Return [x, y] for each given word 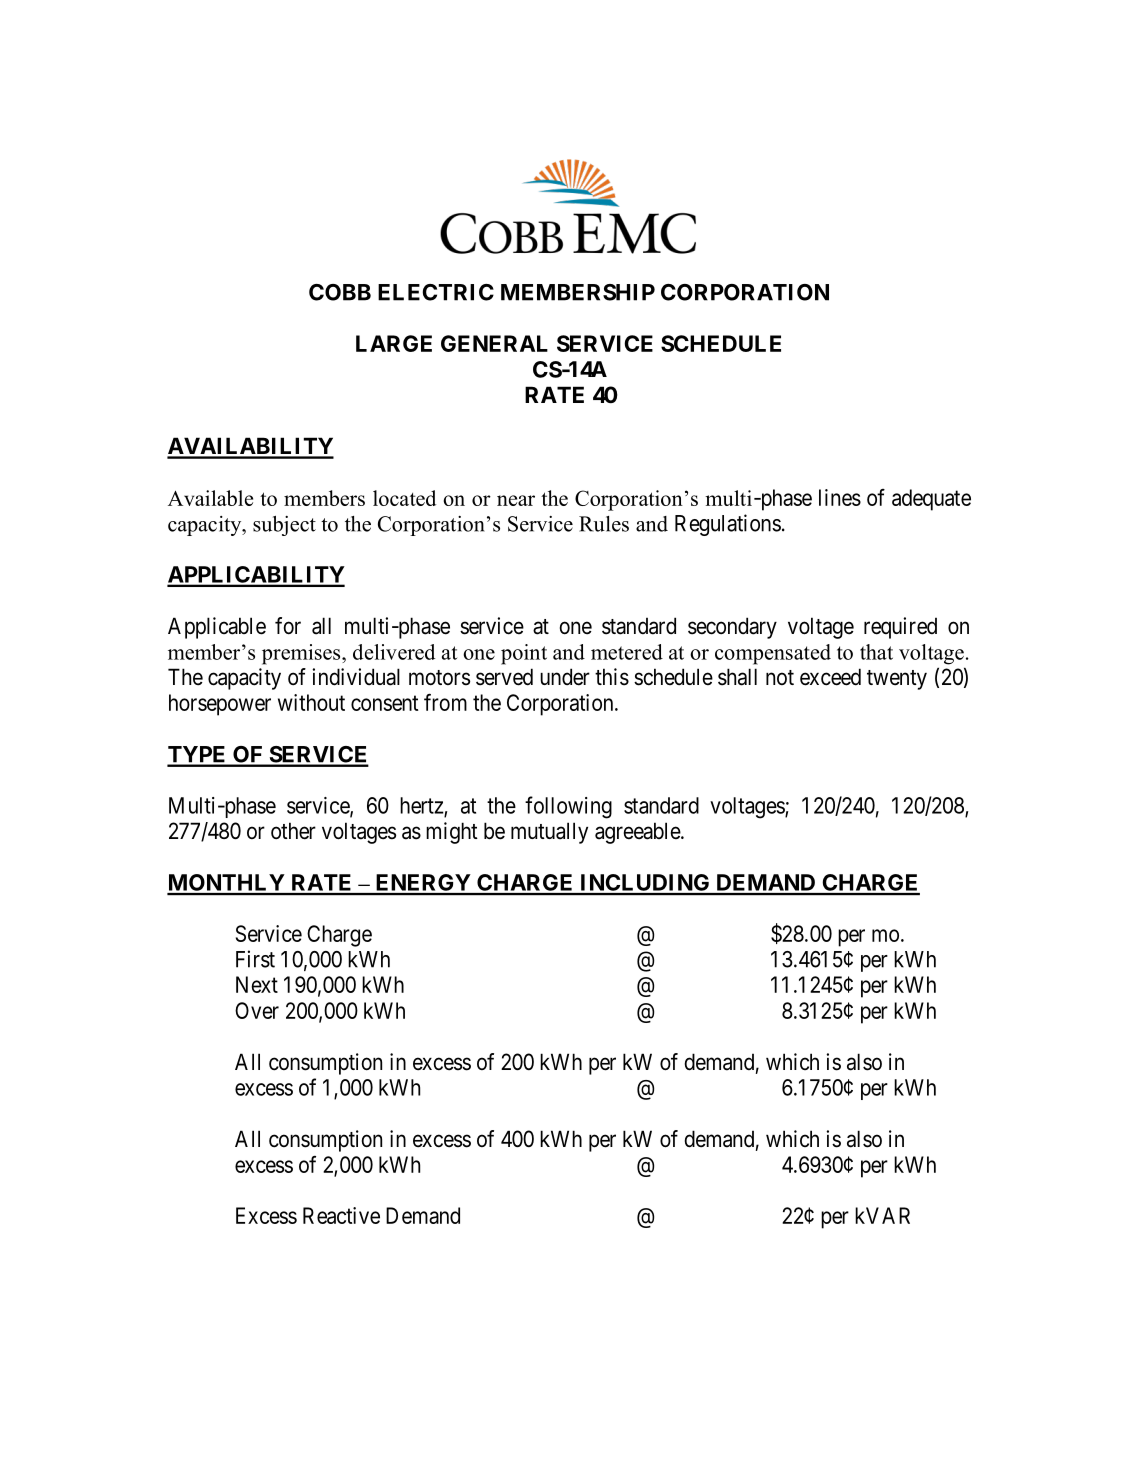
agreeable [638, 833]
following [568, 807]
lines [840, 497]
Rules [604, 524]
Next [257, 984]
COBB [340, 292]
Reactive [341, 1215]
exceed [830, 677]
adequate [931, 500]
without [311, 702]
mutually [549, 833]
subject [284, 526]
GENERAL [494, 343]
